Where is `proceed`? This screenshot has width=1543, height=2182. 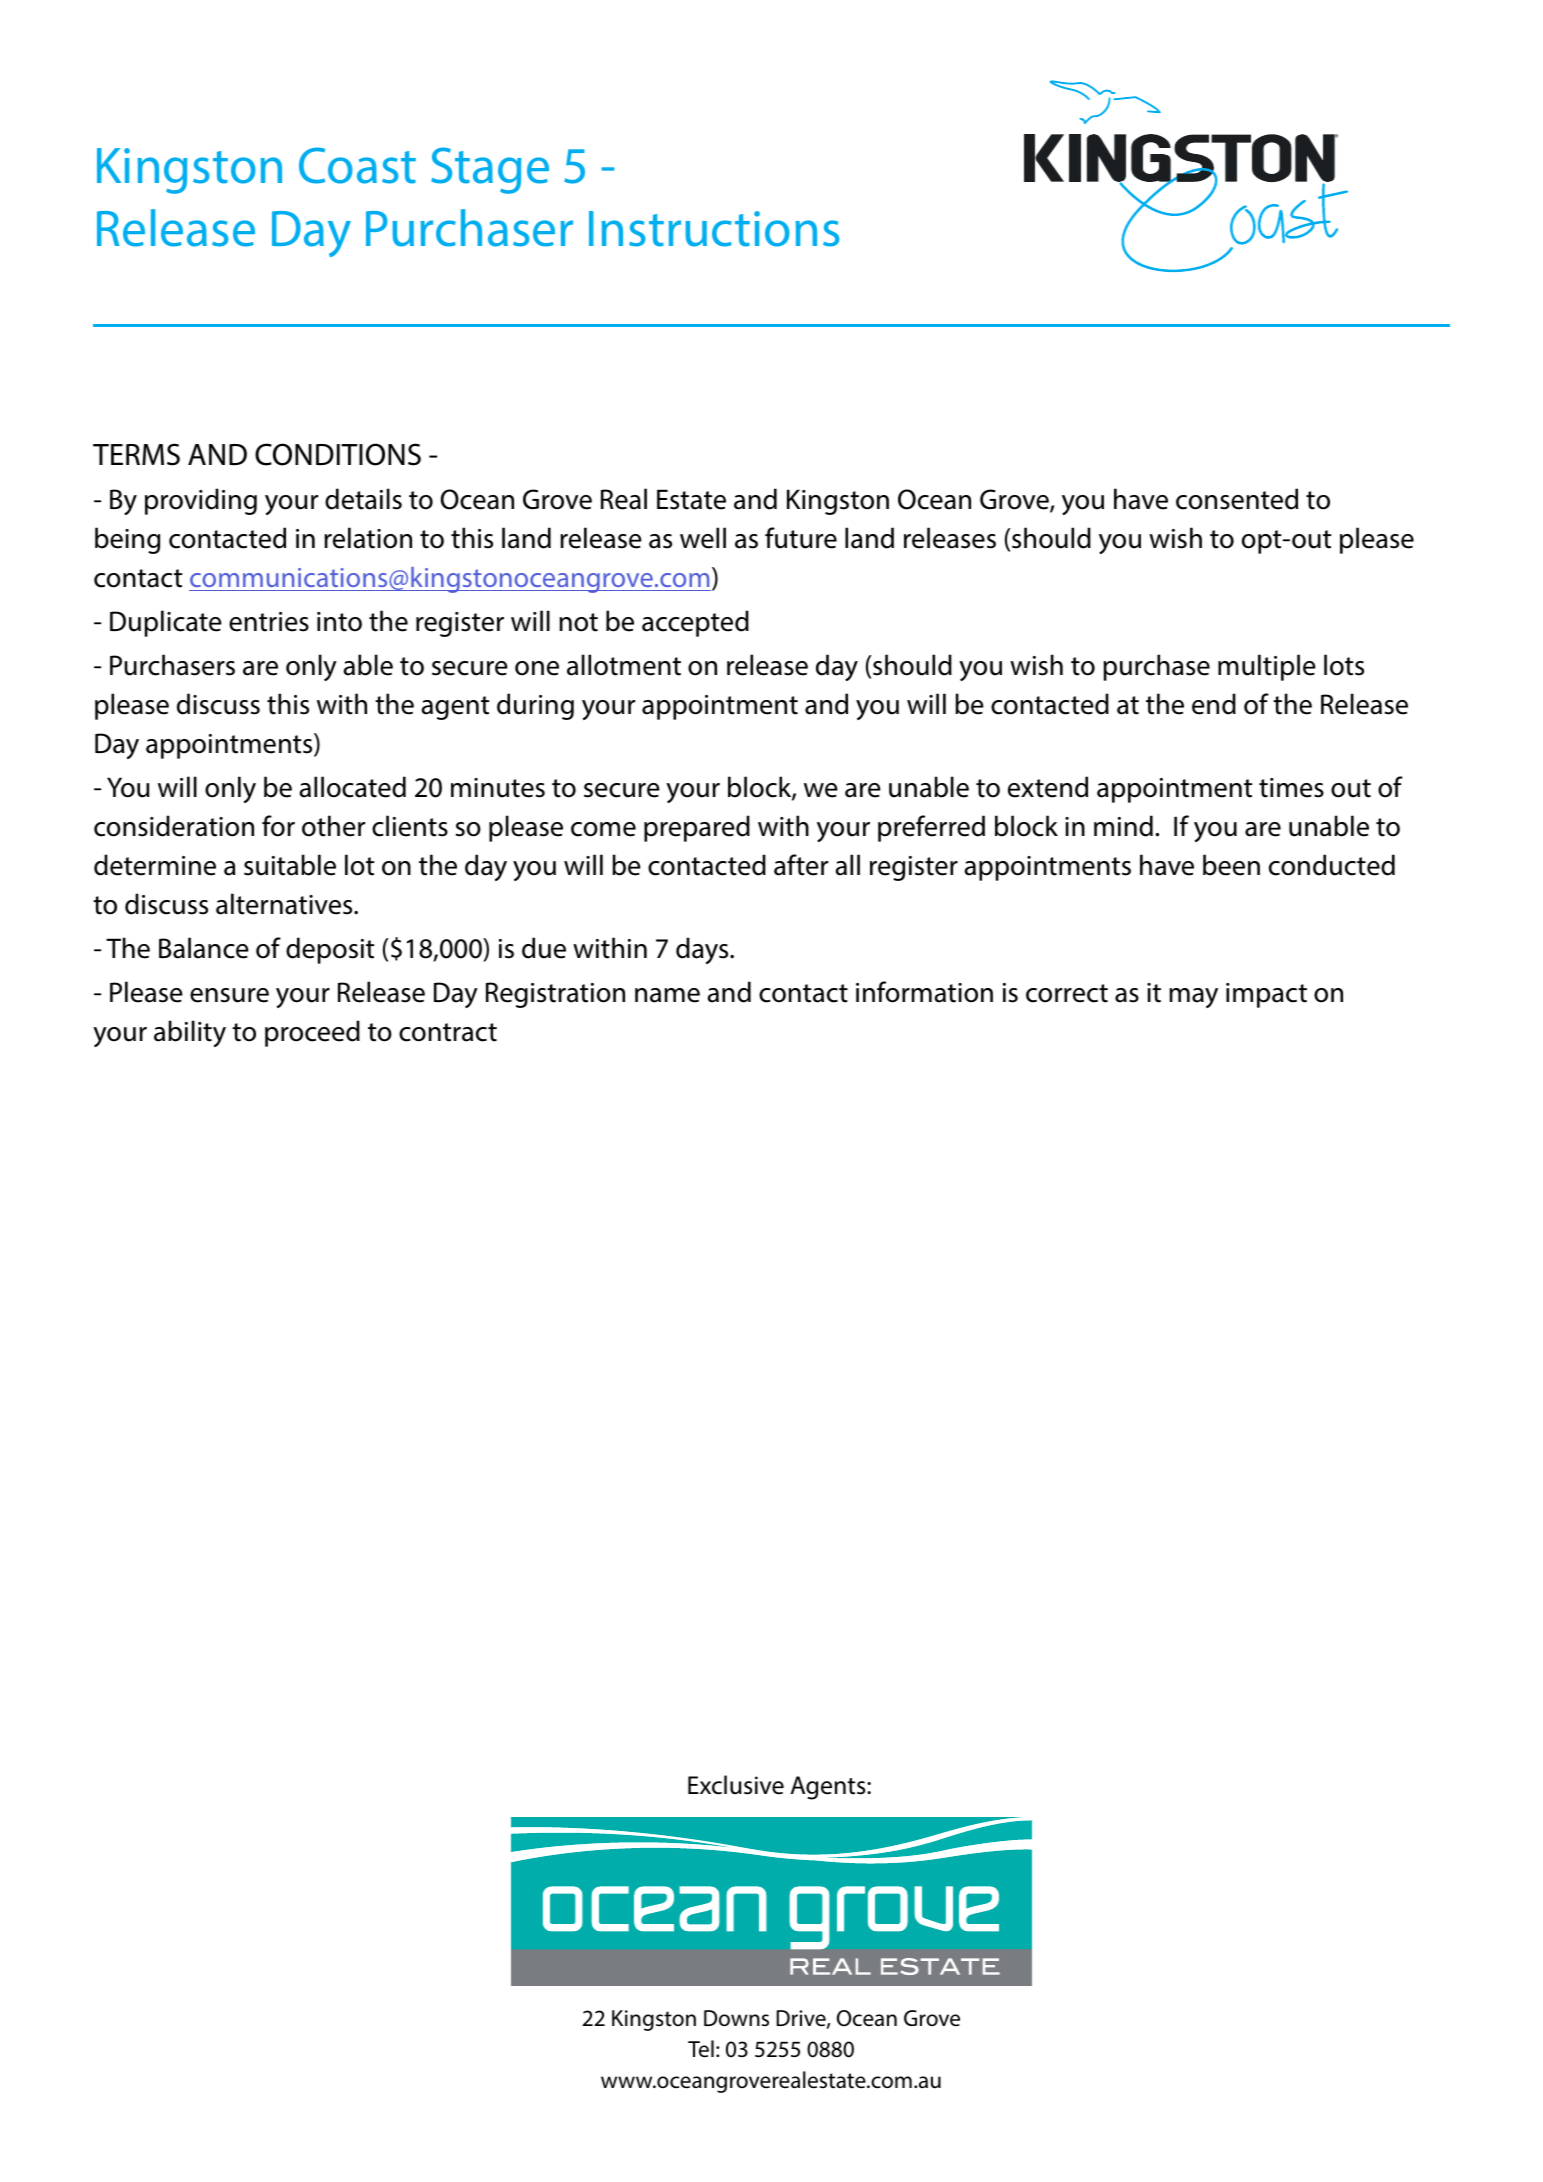 proceed is located at coordinates (312, 1033).
